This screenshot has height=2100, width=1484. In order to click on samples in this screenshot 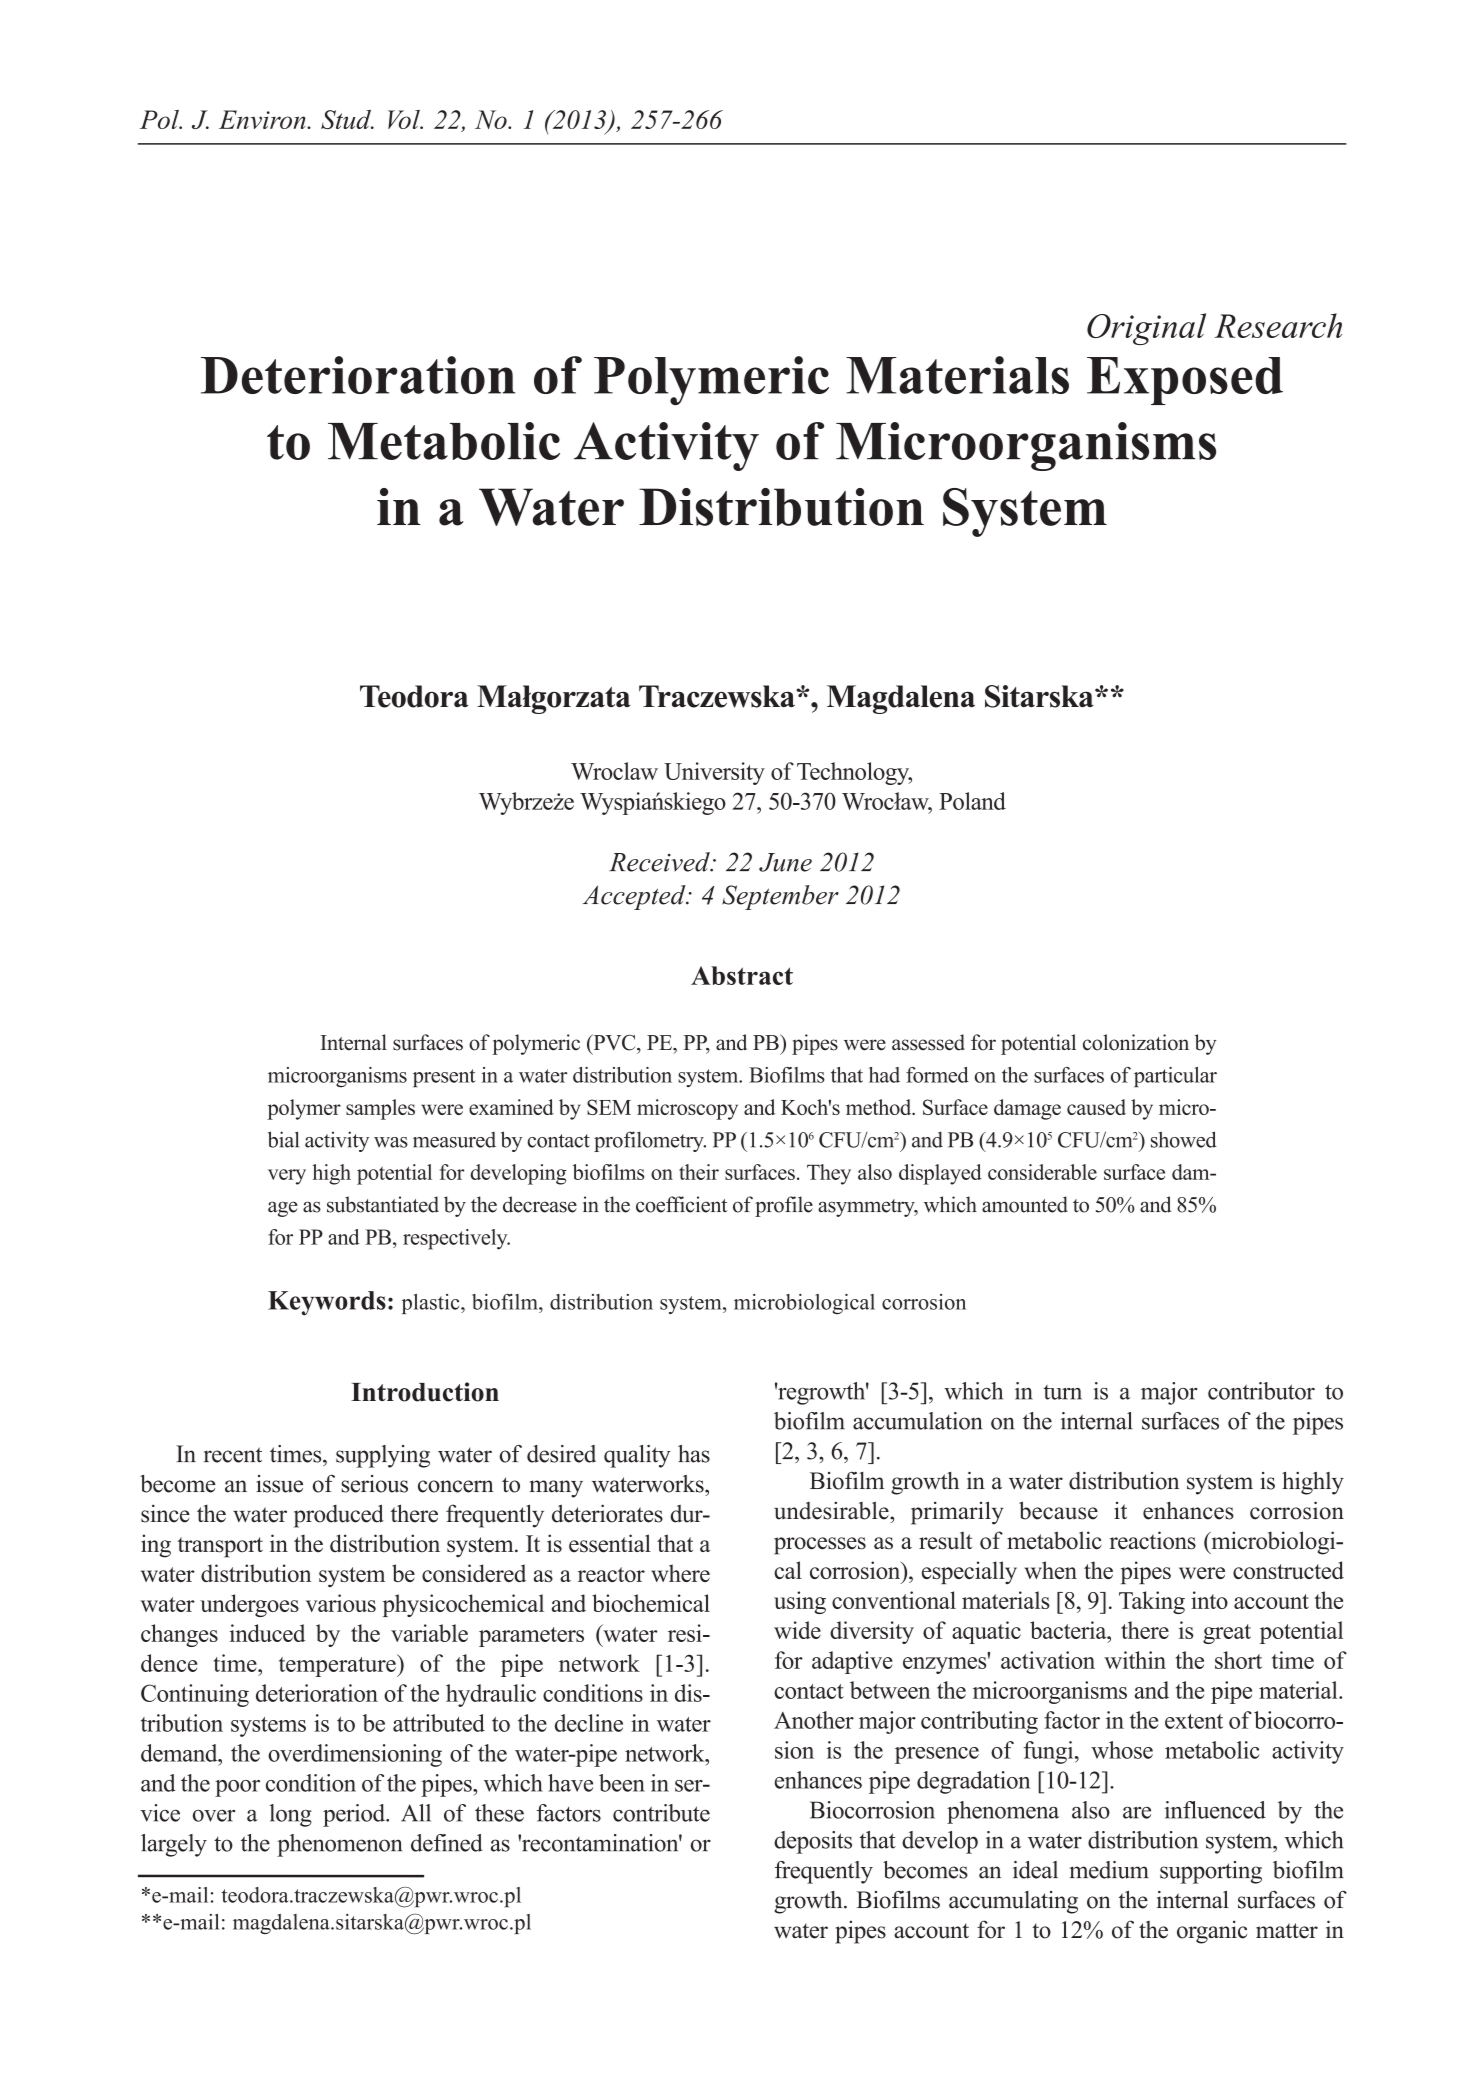, I will do `click(380, 1109)`.
